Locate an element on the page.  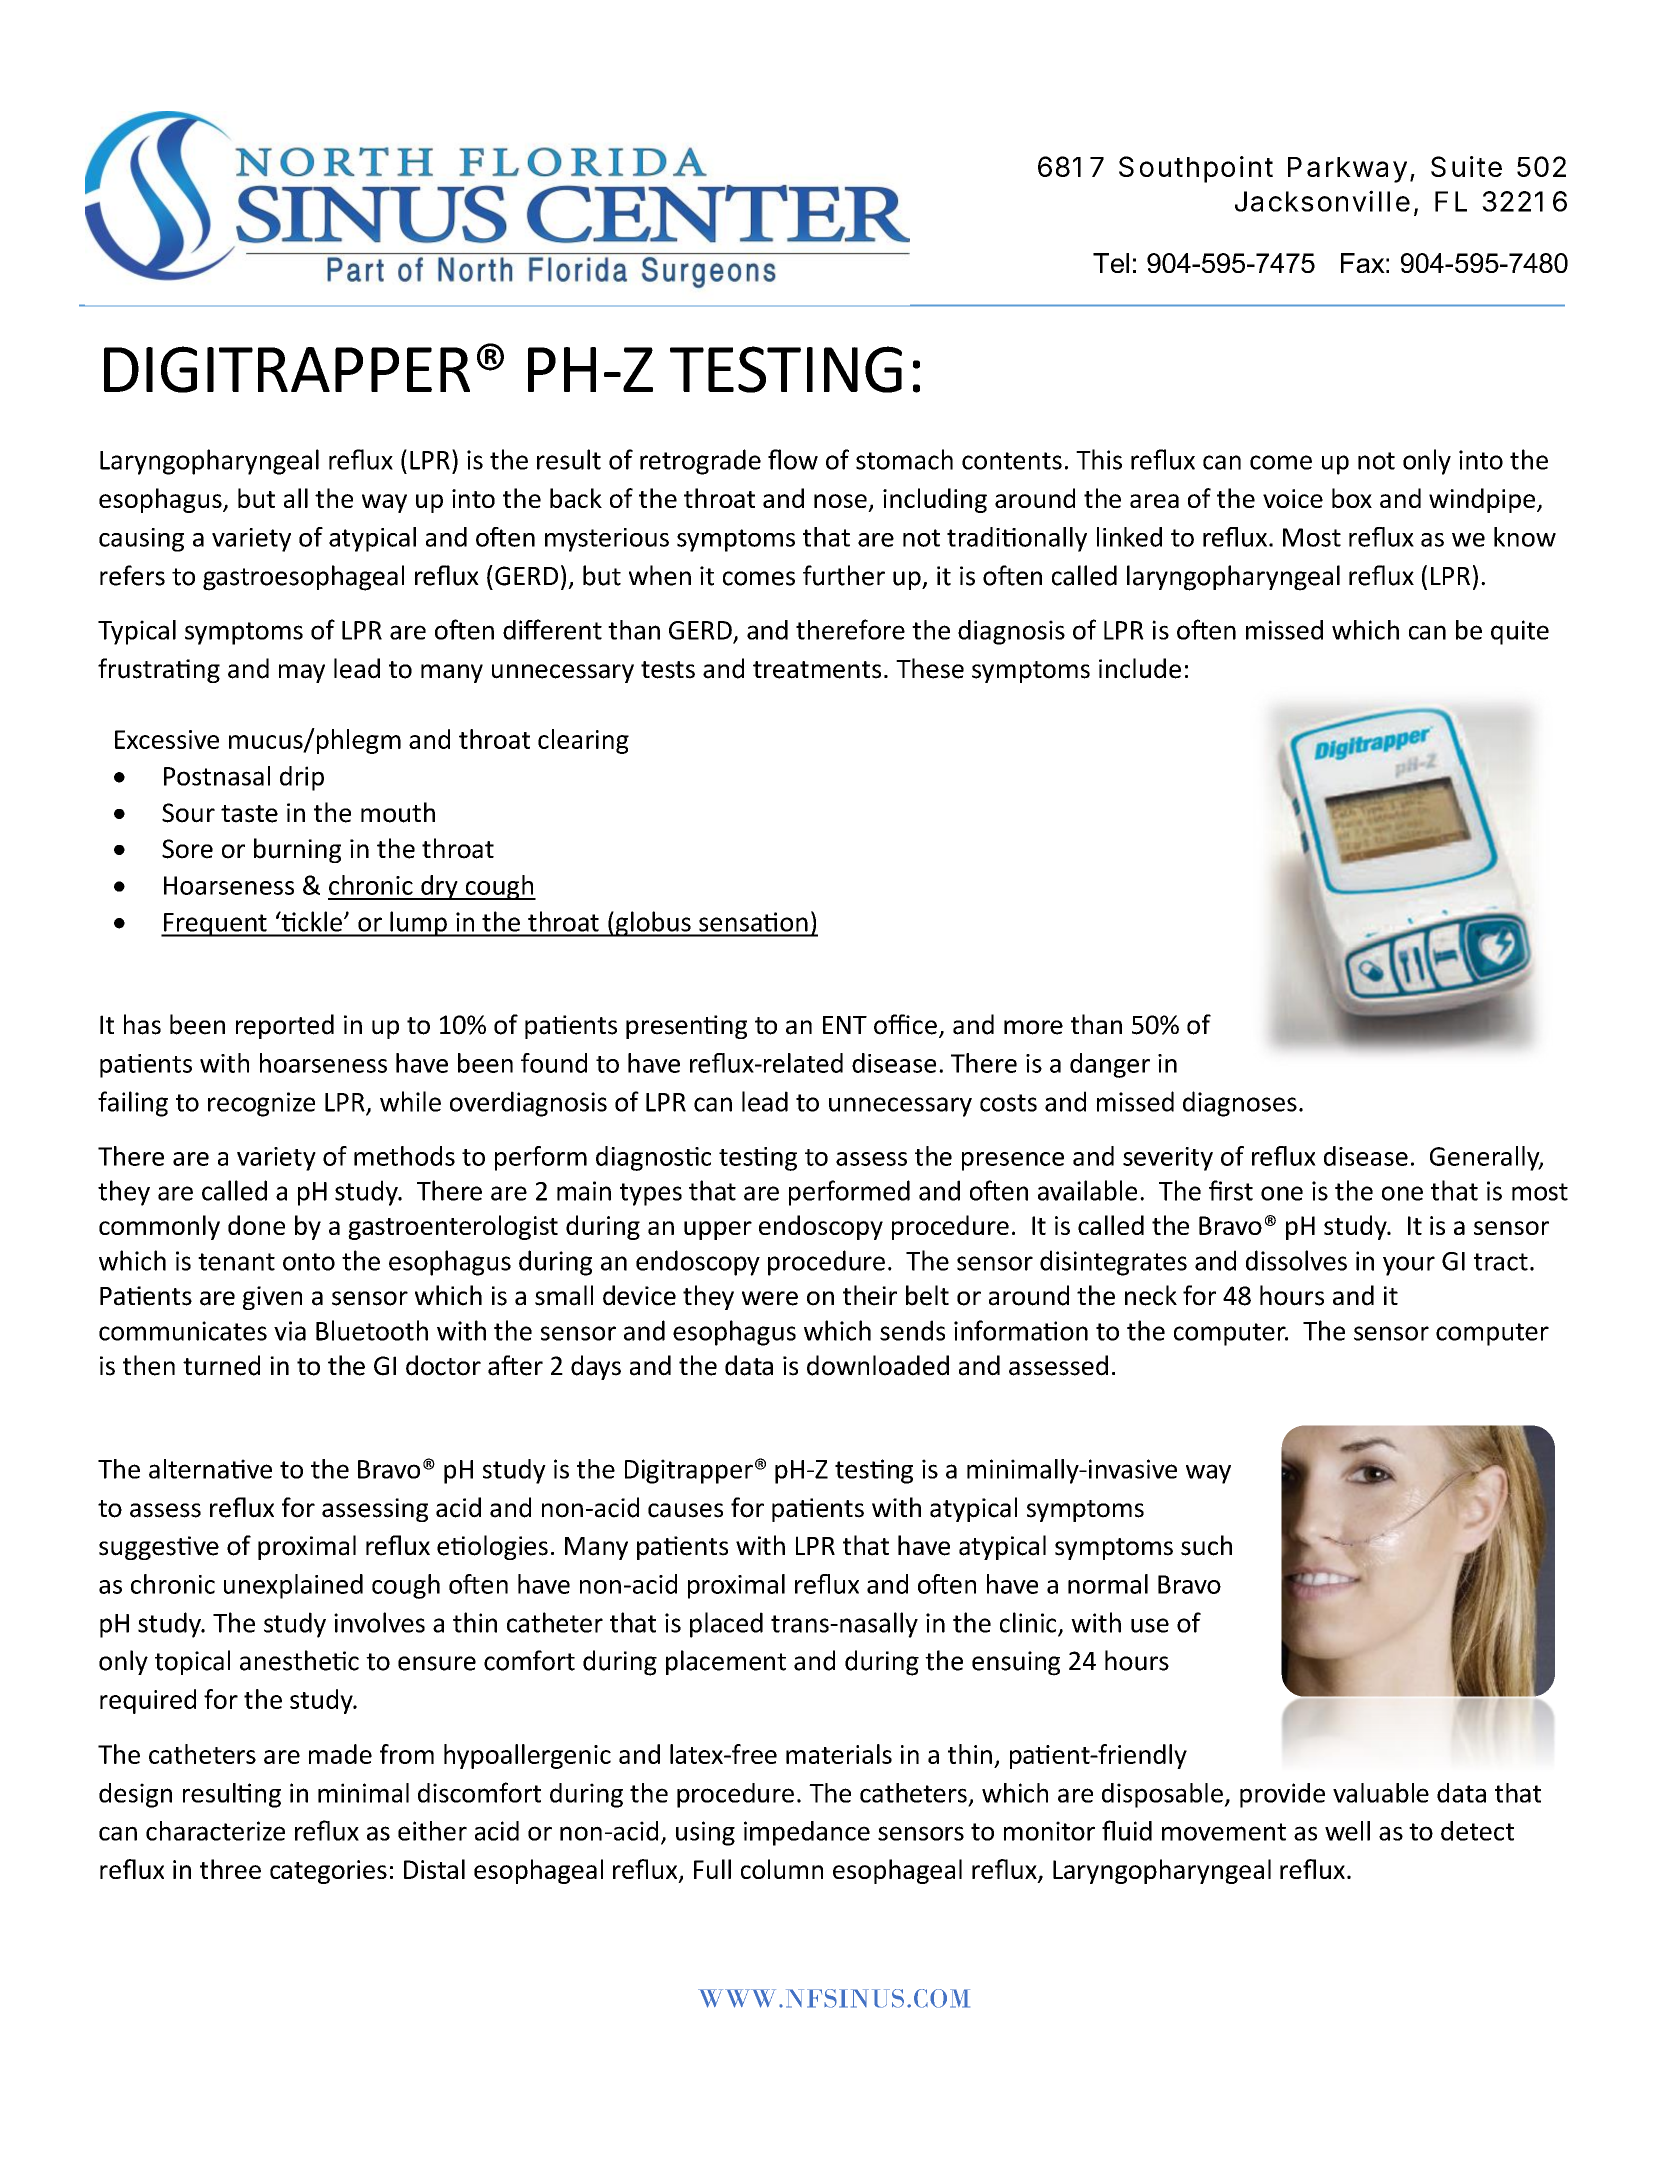
office is located at coordinates (905, 1024).
